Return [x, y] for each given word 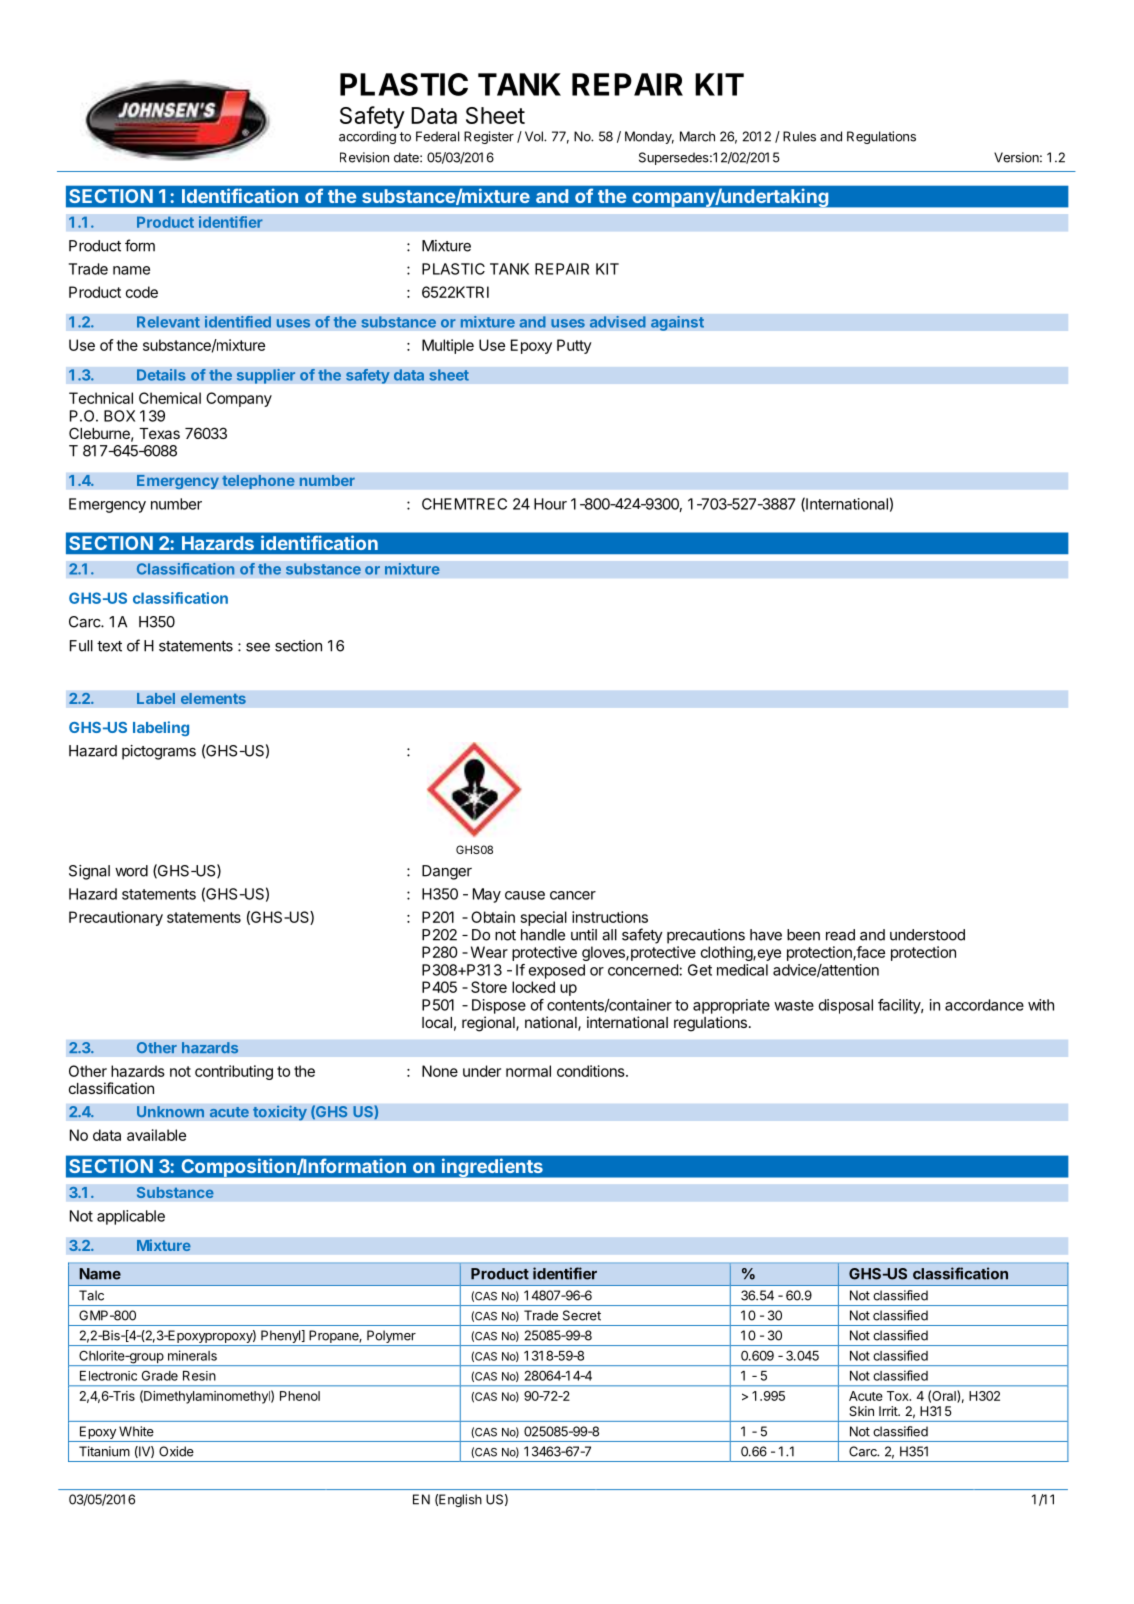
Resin [199, 1376]
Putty [574, 346]
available [156, 1135]
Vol [535, 136]
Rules [799, 136]
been [803, 935]
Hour [550, 504]
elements [213, 698]
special [544, 918]
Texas [159, 433]
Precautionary [116, 918]
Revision [364, 157]
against [677, 323]
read [840, 935]
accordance [984, 1005]
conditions [591, 1071]
